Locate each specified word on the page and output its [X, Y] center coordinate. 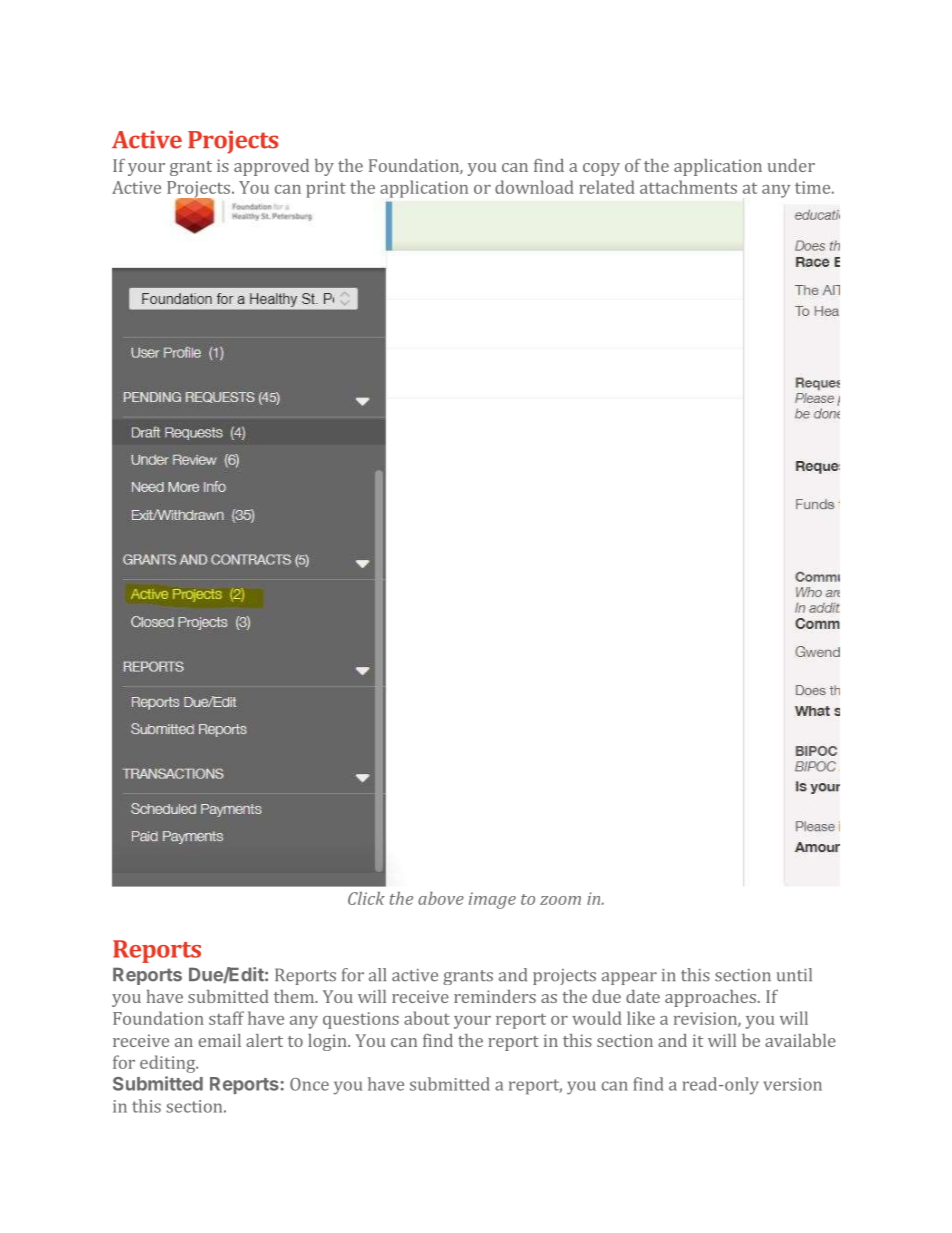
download [534, 187]
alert [264, 1040]
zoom [560, 900]
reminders [495, 996]
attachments [688, 187]
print [326, 189]
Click [366, 898]
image [492, 900]
